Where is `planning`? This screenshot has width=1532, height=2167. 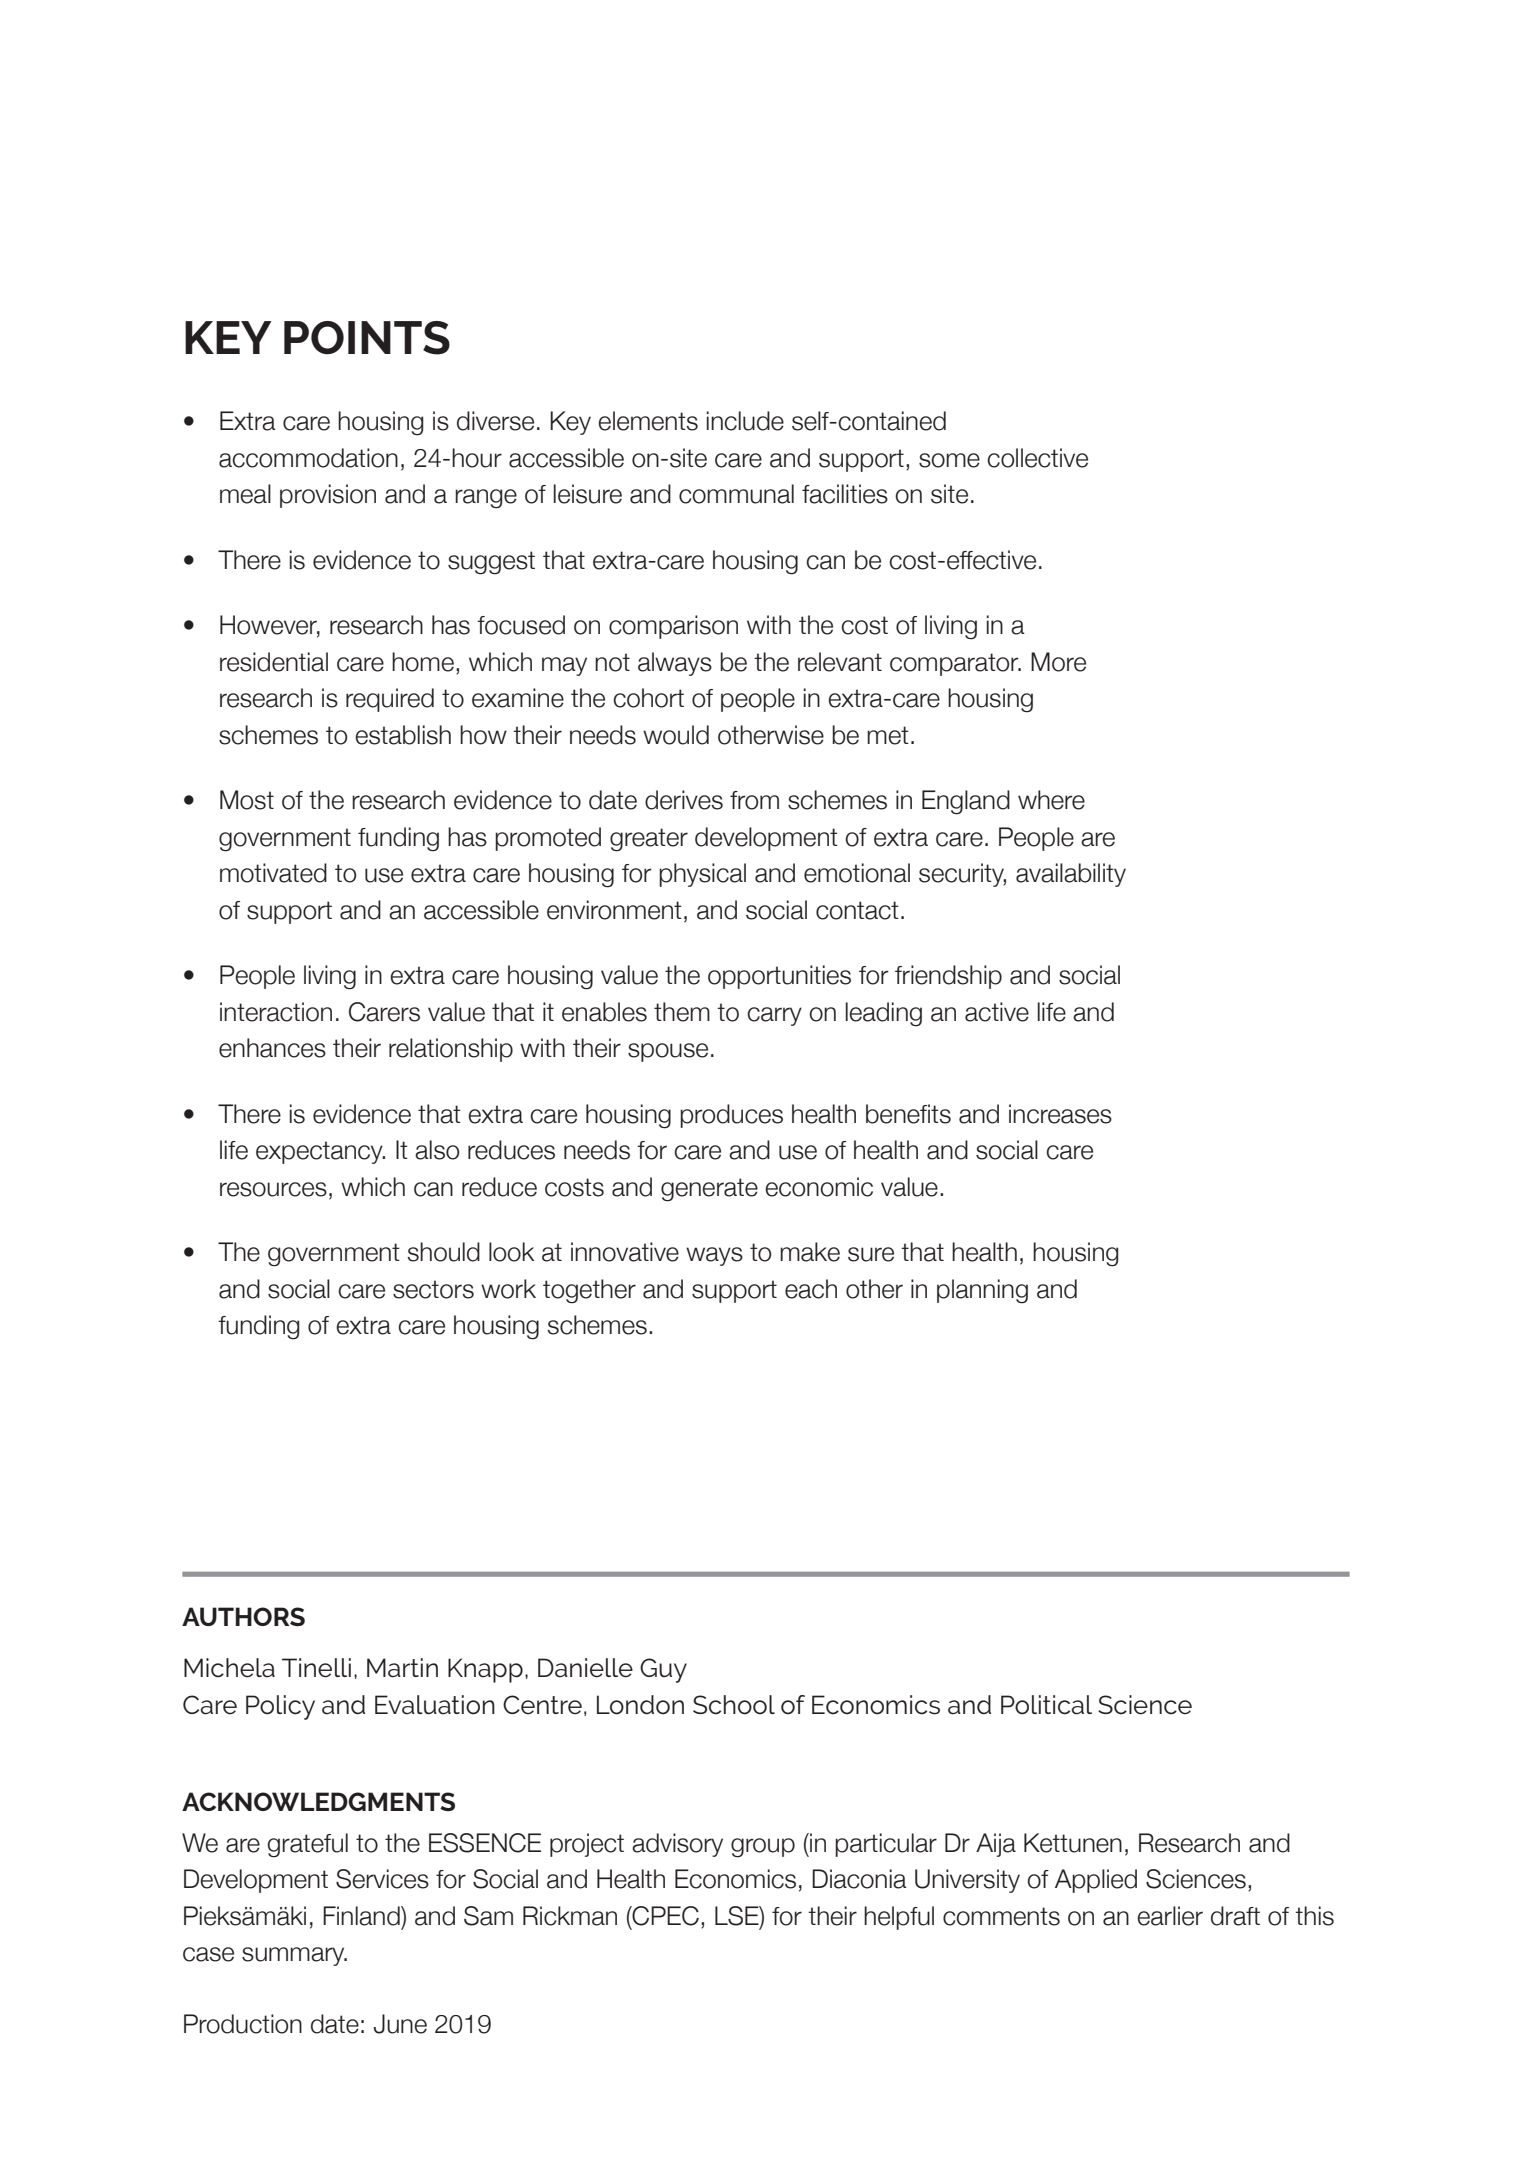 planning is located at coordinates (982, 1291).
